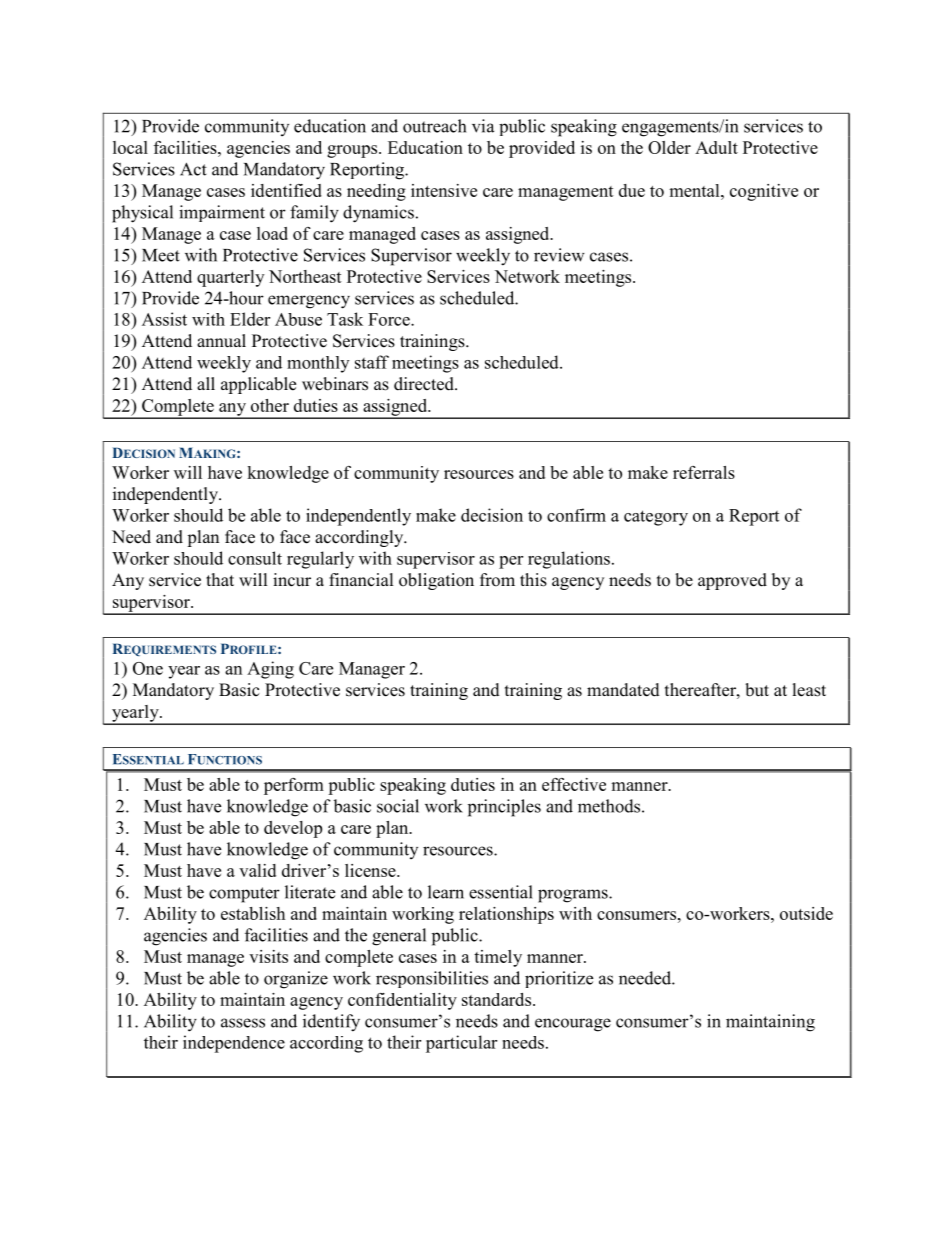  What do you see at coordinates (483, 126) in the page?
I see `via` at bounding box center [483, 126].
